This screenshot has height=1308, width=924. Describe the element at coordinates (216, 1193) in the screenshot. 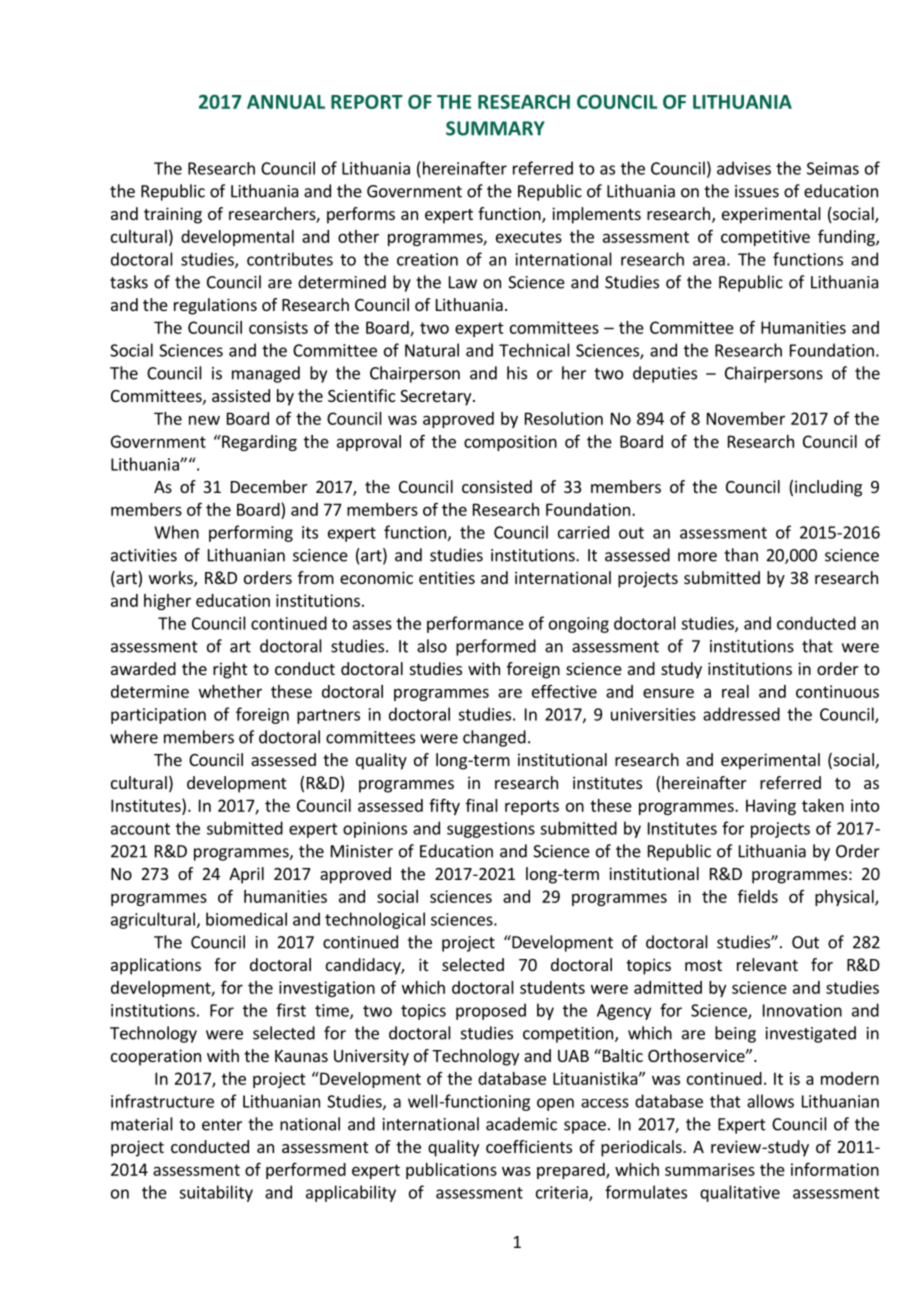

I see `suitability` at that location.
